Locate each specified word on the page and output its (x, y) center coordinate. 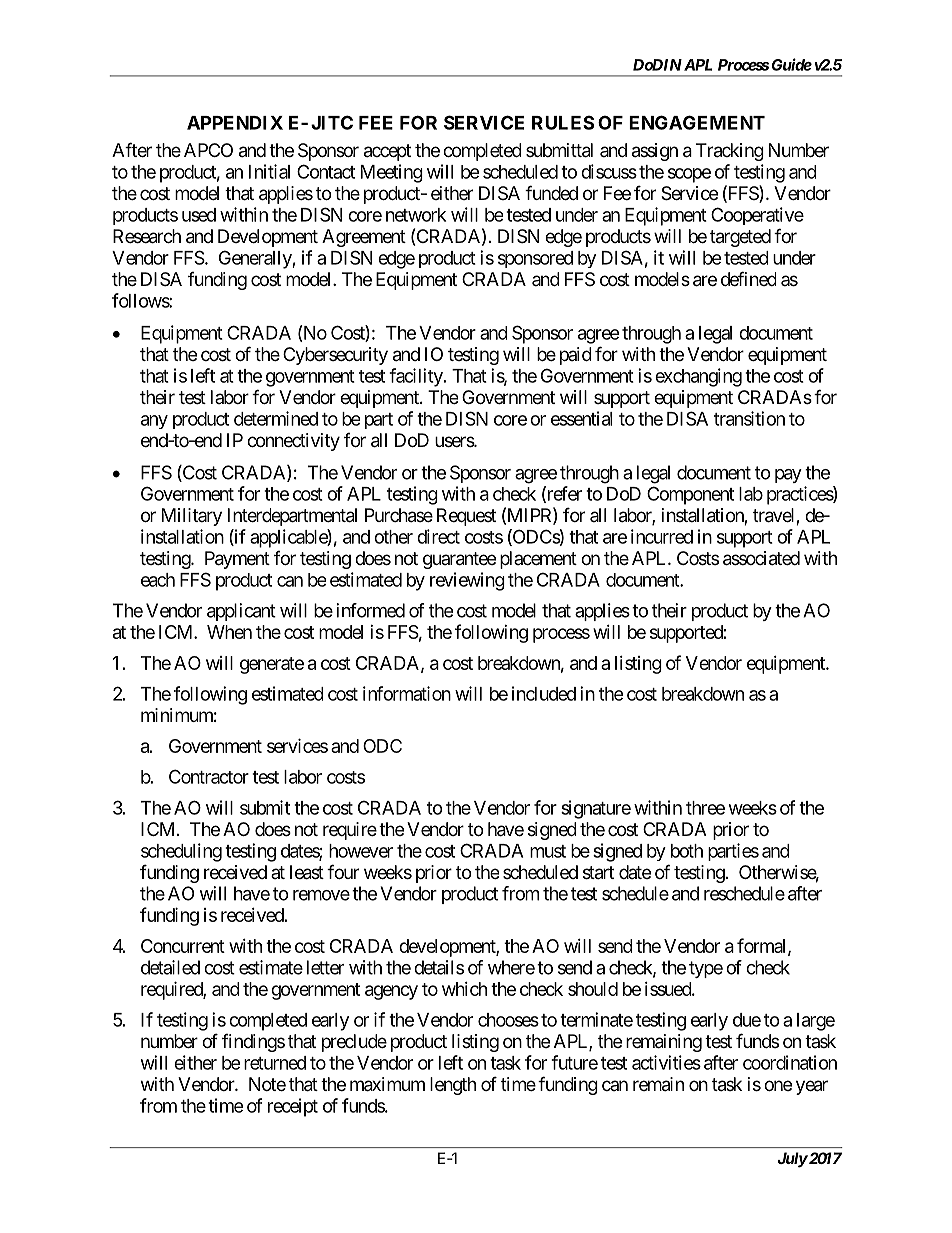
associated (761, 558)
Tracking (730, 152)
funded (551, 192)
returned (275, 1063)
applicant (241, 612)
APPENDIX (235, 123)
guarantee (459, 560)
